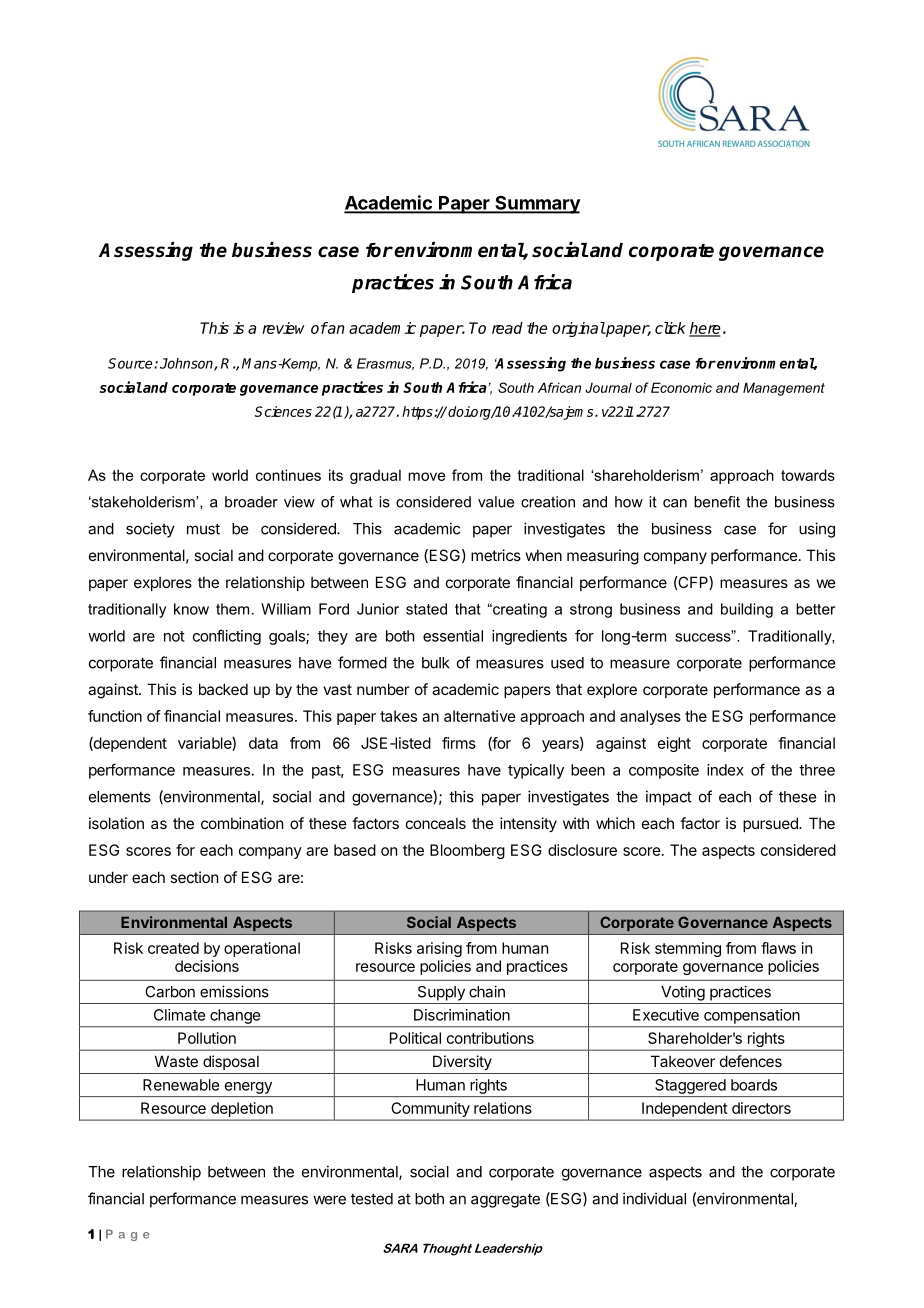 This screenshot has height=1308, width=924. I want to click on depletion, so click(242, 1109).
